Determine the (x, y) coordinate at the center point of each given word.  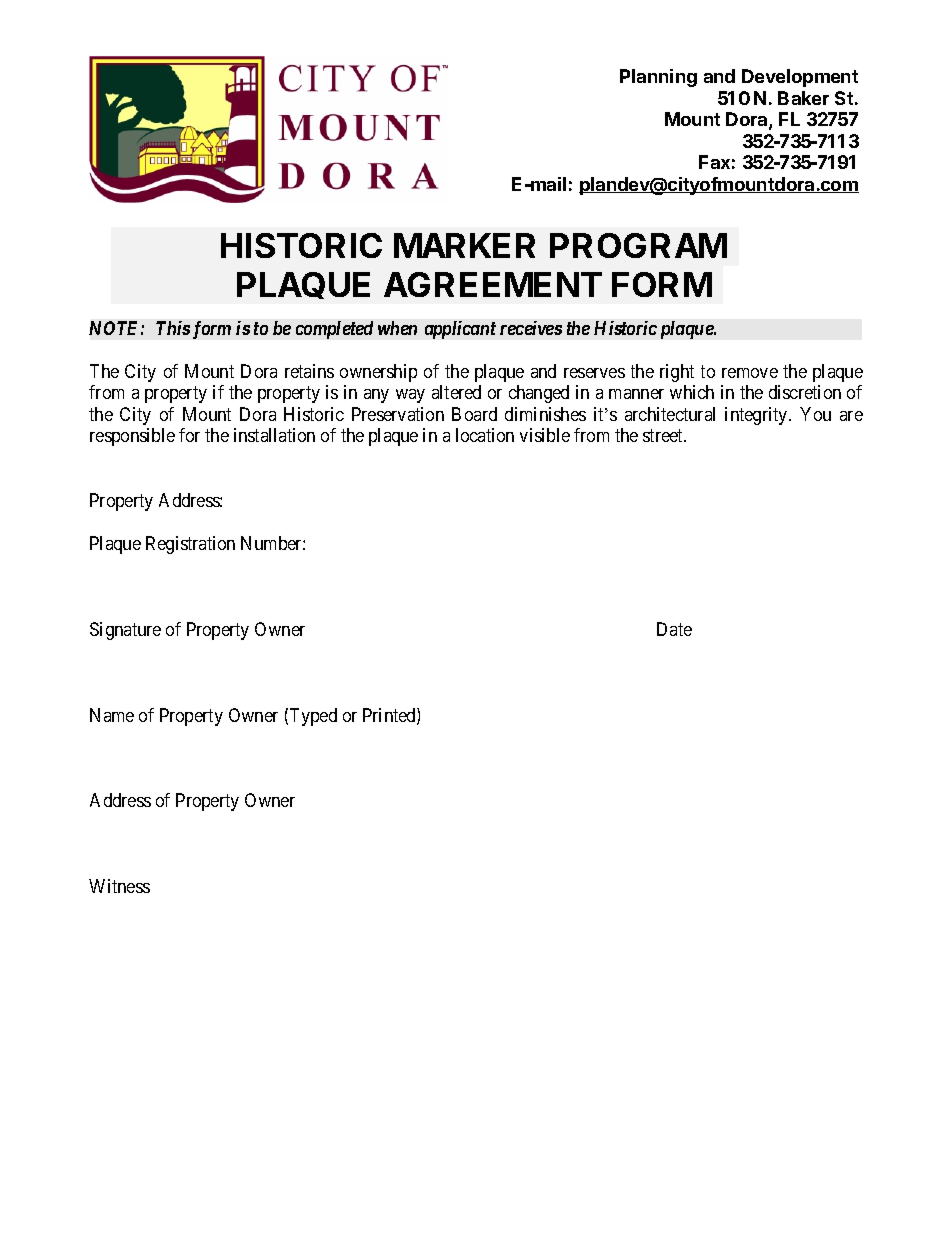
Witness (119, 886)
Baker (803, 98)
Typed (313, 717)
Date (674, 629)
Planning (658, 78)
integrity (757, 416)
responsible (132, 437)
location (485, 435)
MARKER (464, 245)
